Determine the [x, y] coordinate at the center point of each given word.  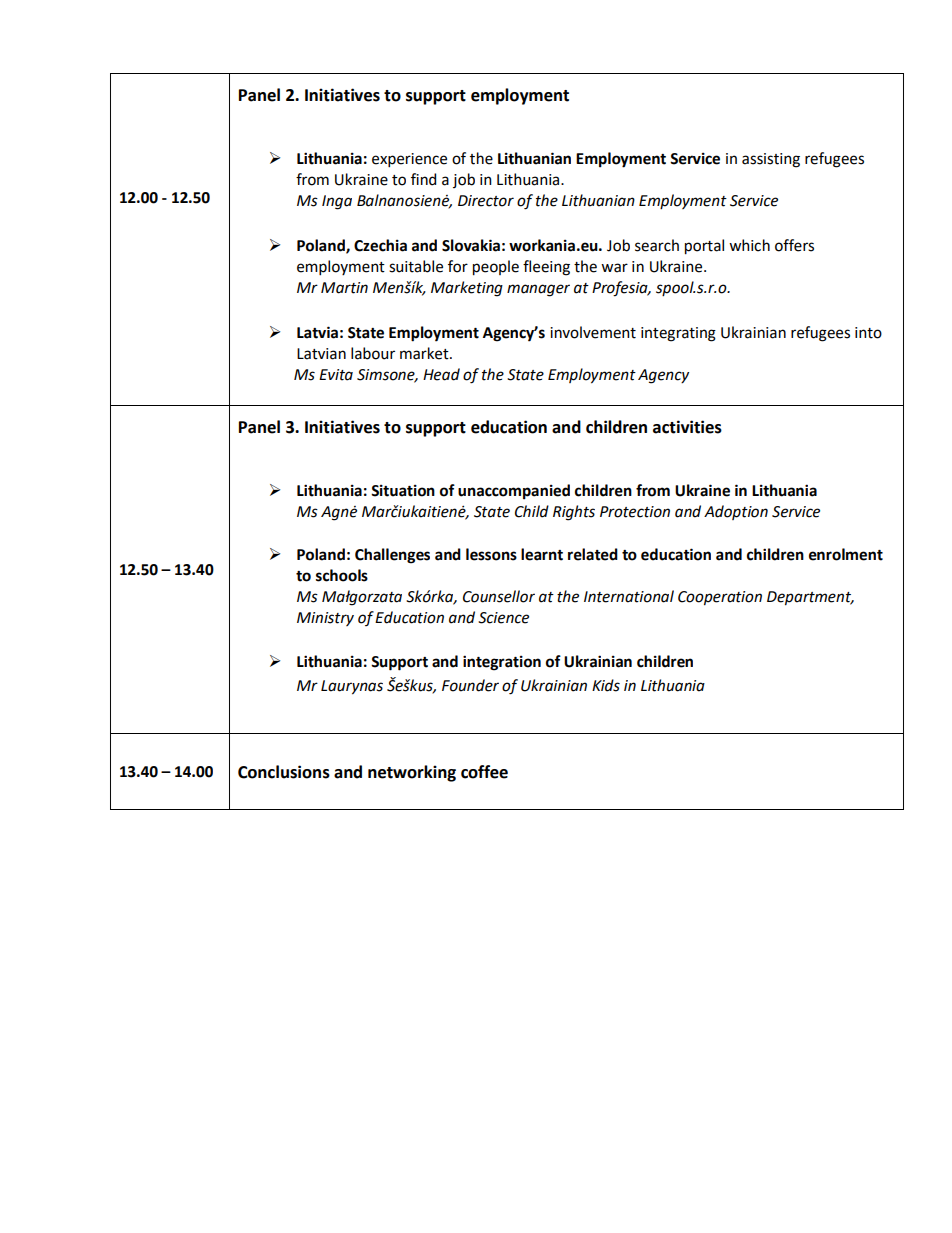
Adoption [736, 512]
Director [486, 201]
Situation [403, 490]
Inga [337, 202]
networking [412, 773]
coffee [484, 772]
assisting [771, 160]
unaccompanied [514, 492]
